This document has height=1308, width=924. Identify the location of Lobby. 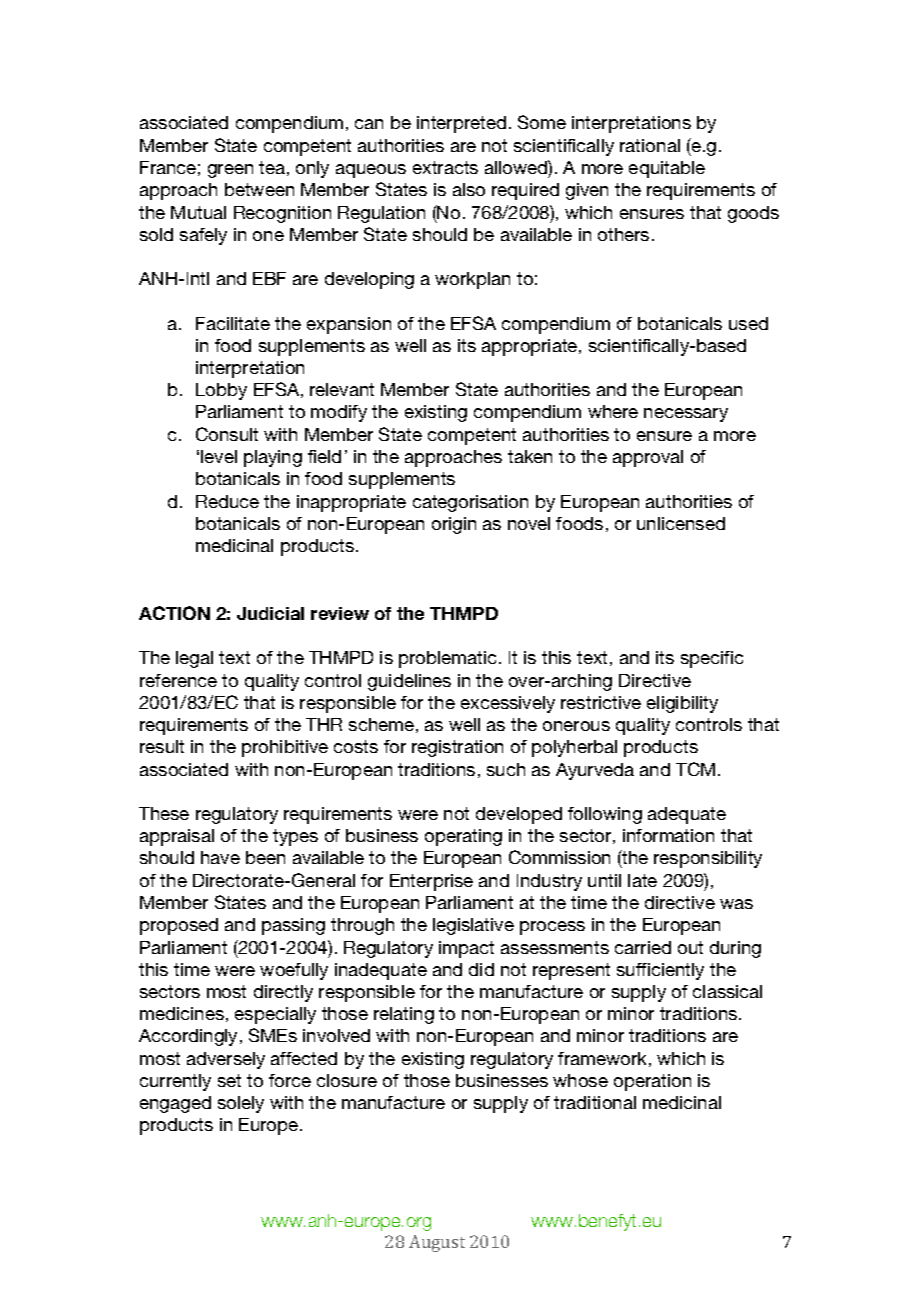
(221, 391).
